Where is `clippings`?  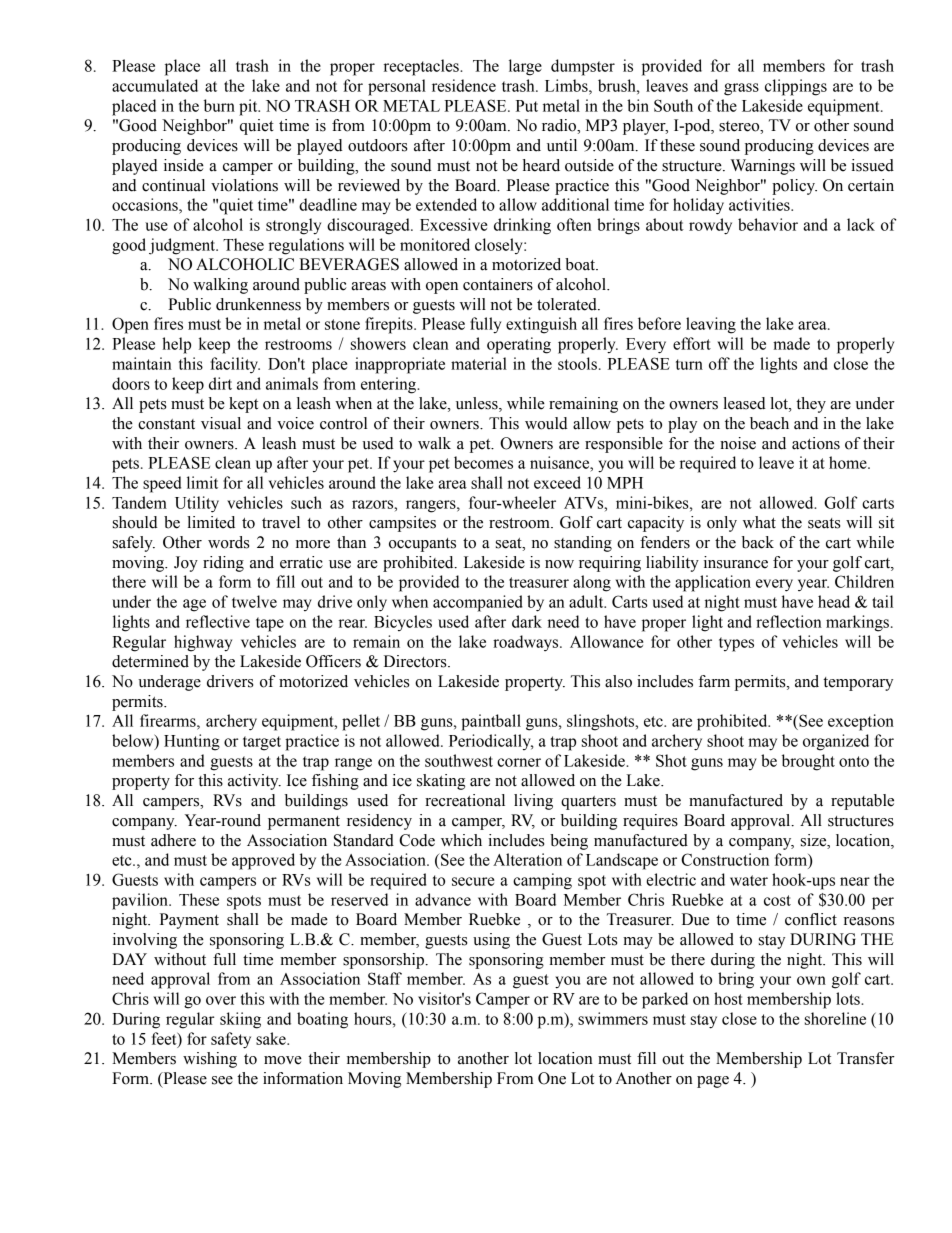
clippings is located at coordinates (796, 87).
